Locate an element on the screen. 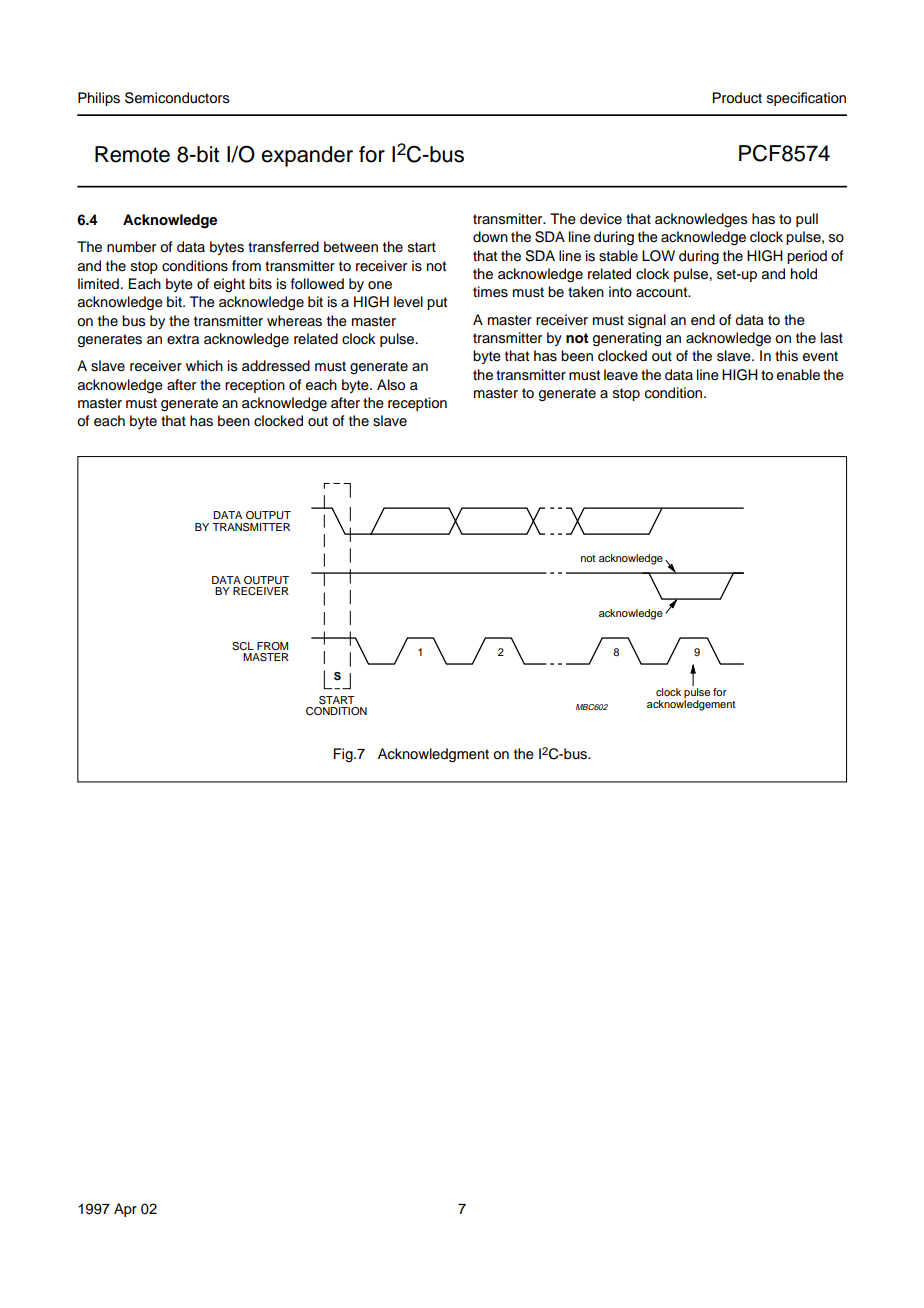  Also is located at coordinates (391, 385).
